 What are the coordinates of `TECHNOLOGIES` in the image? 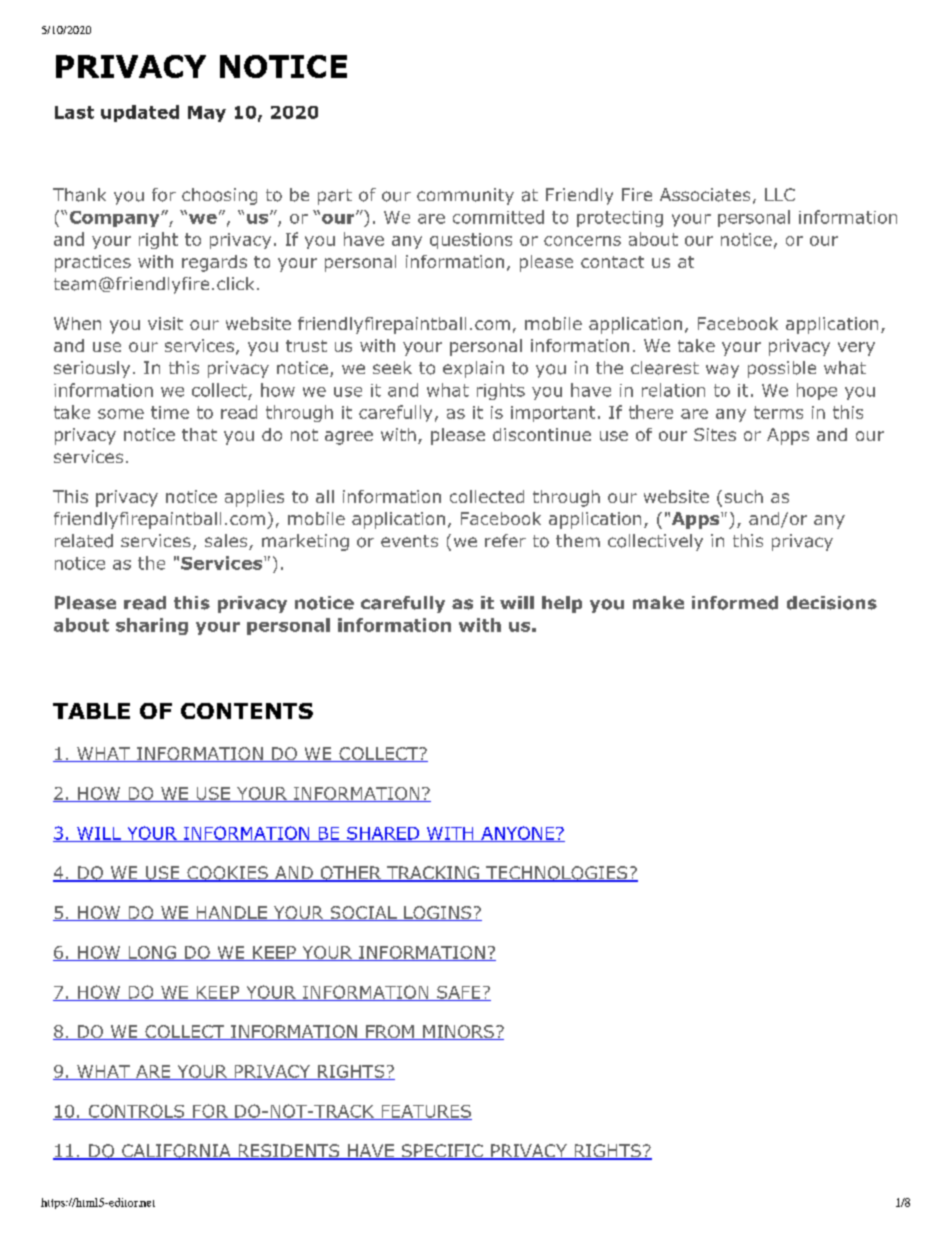 It's located at (556, 874).
